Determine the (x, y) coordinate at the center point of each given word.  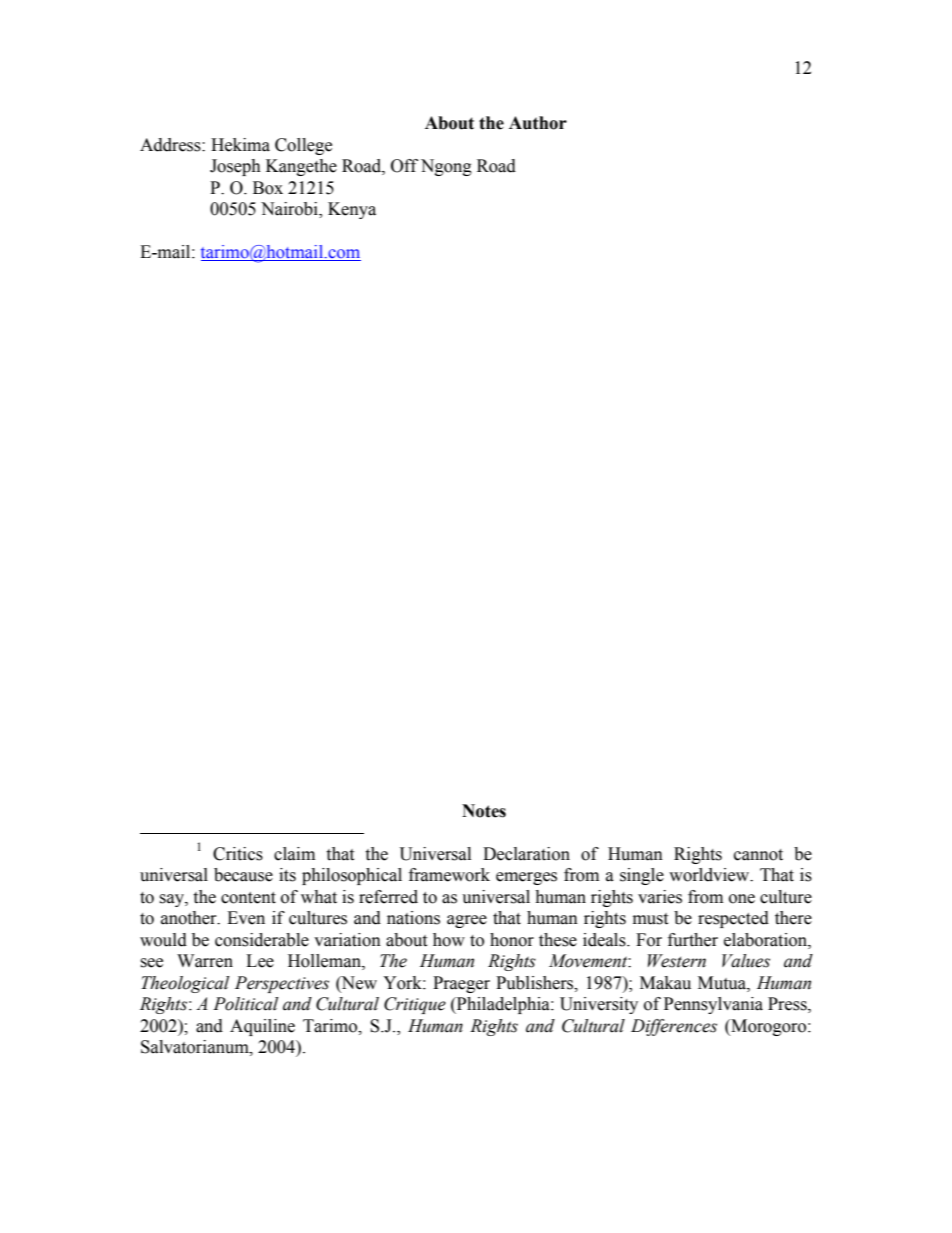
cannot (758, 855)
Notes (484, 811)
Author (538, 123)
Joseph (235, 167)
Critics (238, 854)
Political (245, 1004)
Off (404, 166)
